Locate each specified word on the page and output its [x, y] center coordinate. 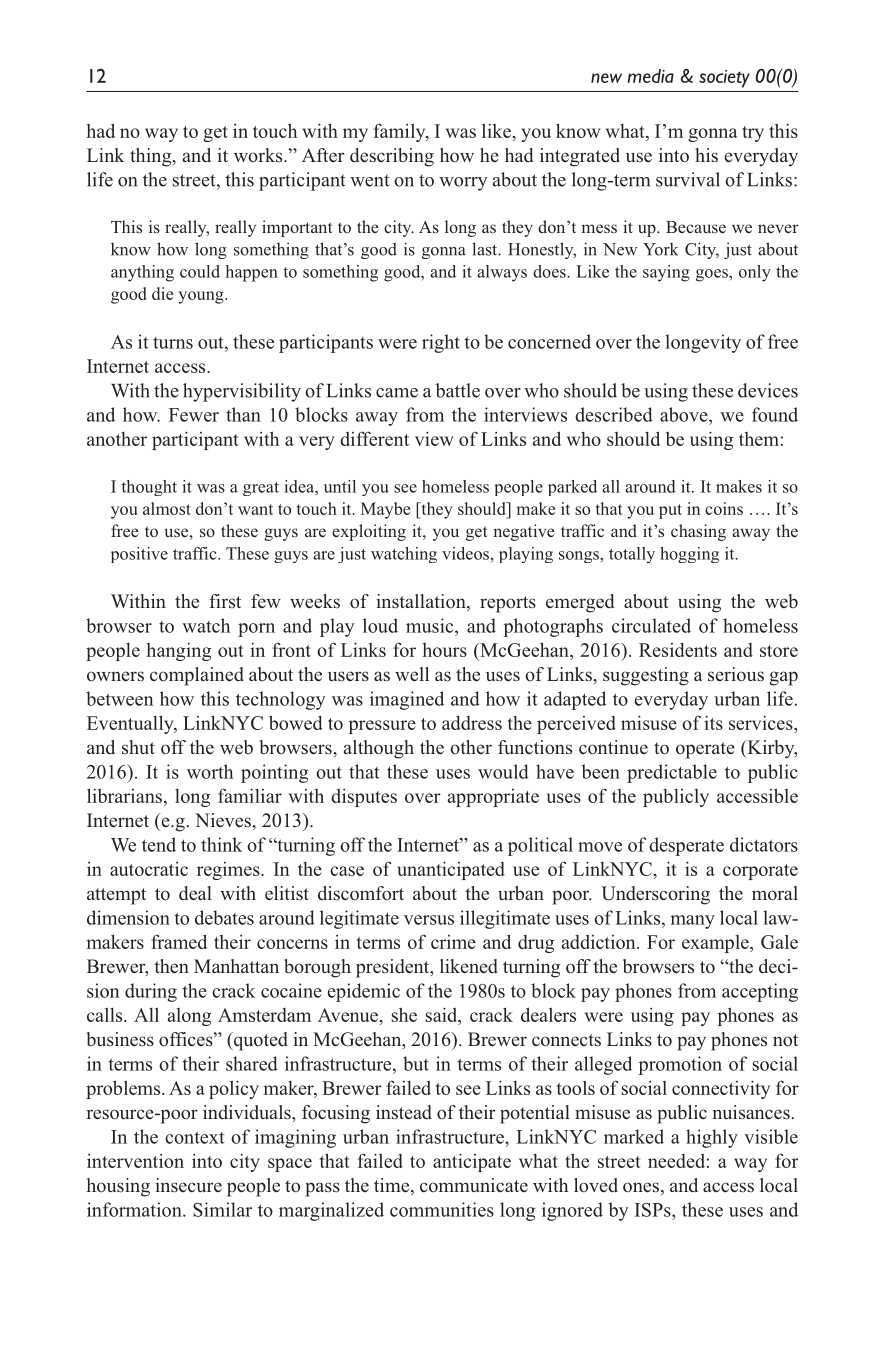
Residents [678, 649]
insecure [188, 1185]
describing [392, 157]
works [259, 155]
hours [445, 650]
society [724, 79]
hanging [179, 652]
